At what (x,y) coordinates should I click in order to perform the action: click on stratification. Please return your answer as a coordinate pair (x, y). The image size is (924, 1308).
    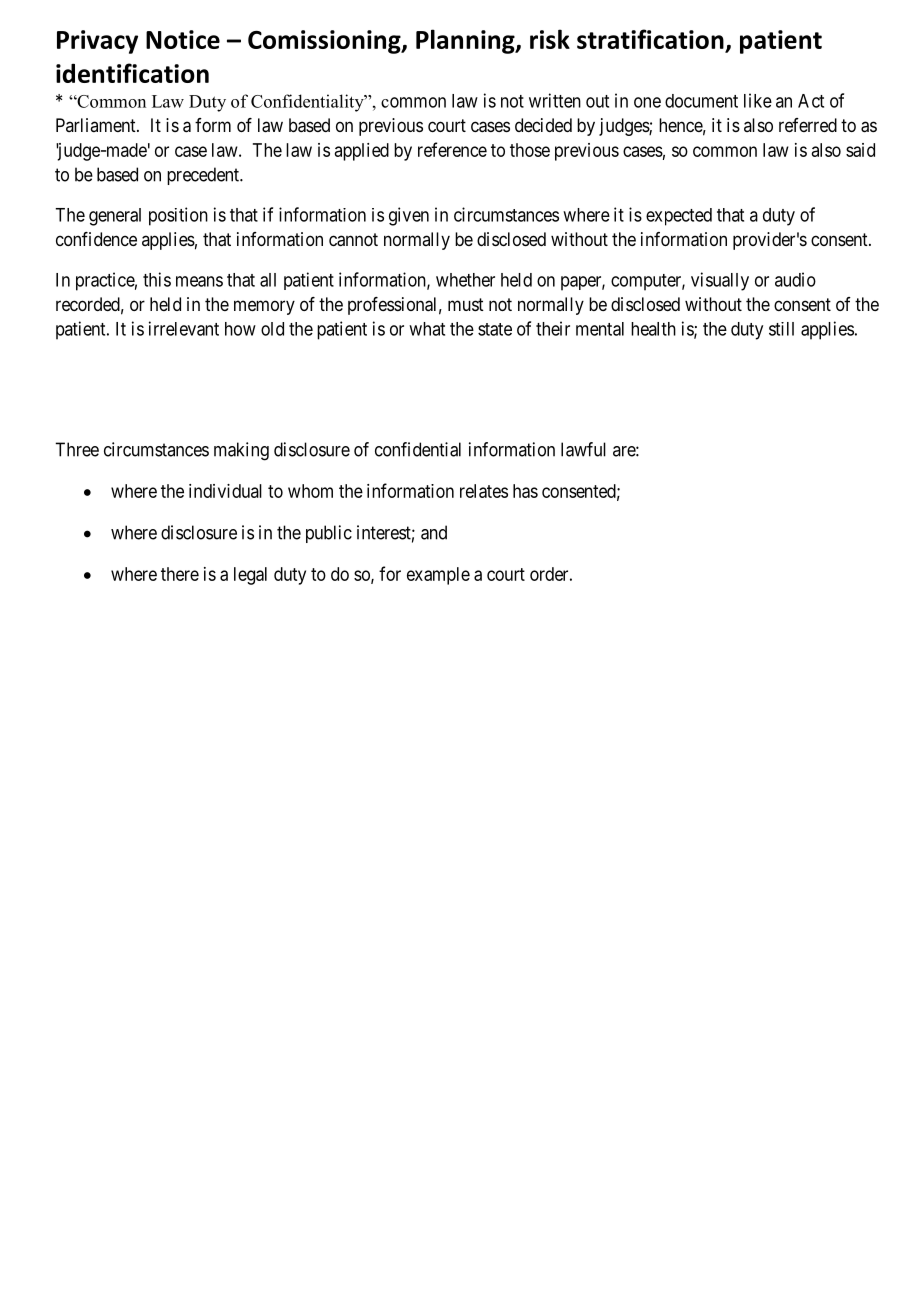
    Looking at the image, I should click on (650, 39).
